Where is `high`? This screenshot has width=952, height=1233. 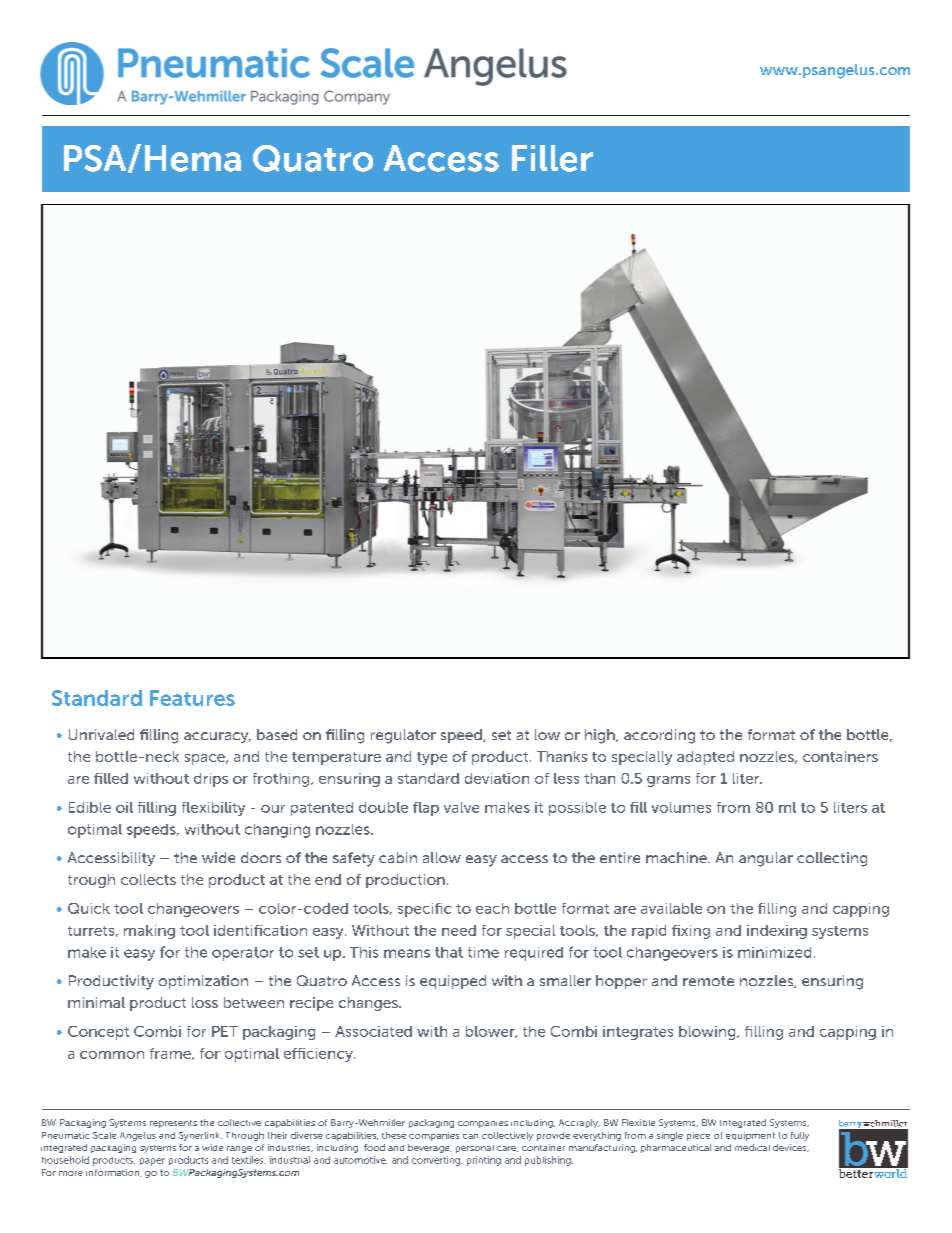 high is located at coordinates (601, 736).
